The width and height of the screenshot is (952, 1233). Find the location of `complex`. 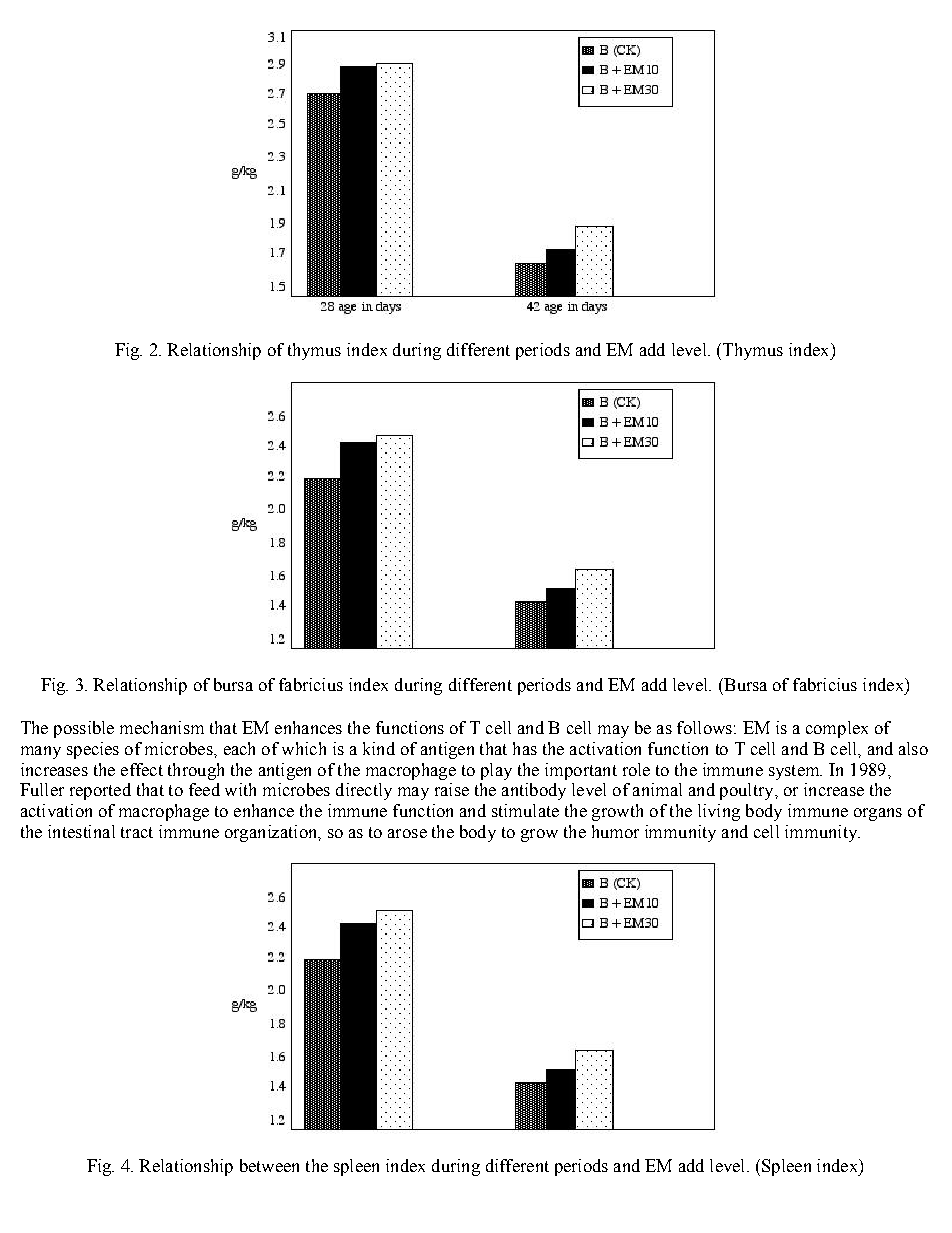

complex is located at coordinates (837, 729).
